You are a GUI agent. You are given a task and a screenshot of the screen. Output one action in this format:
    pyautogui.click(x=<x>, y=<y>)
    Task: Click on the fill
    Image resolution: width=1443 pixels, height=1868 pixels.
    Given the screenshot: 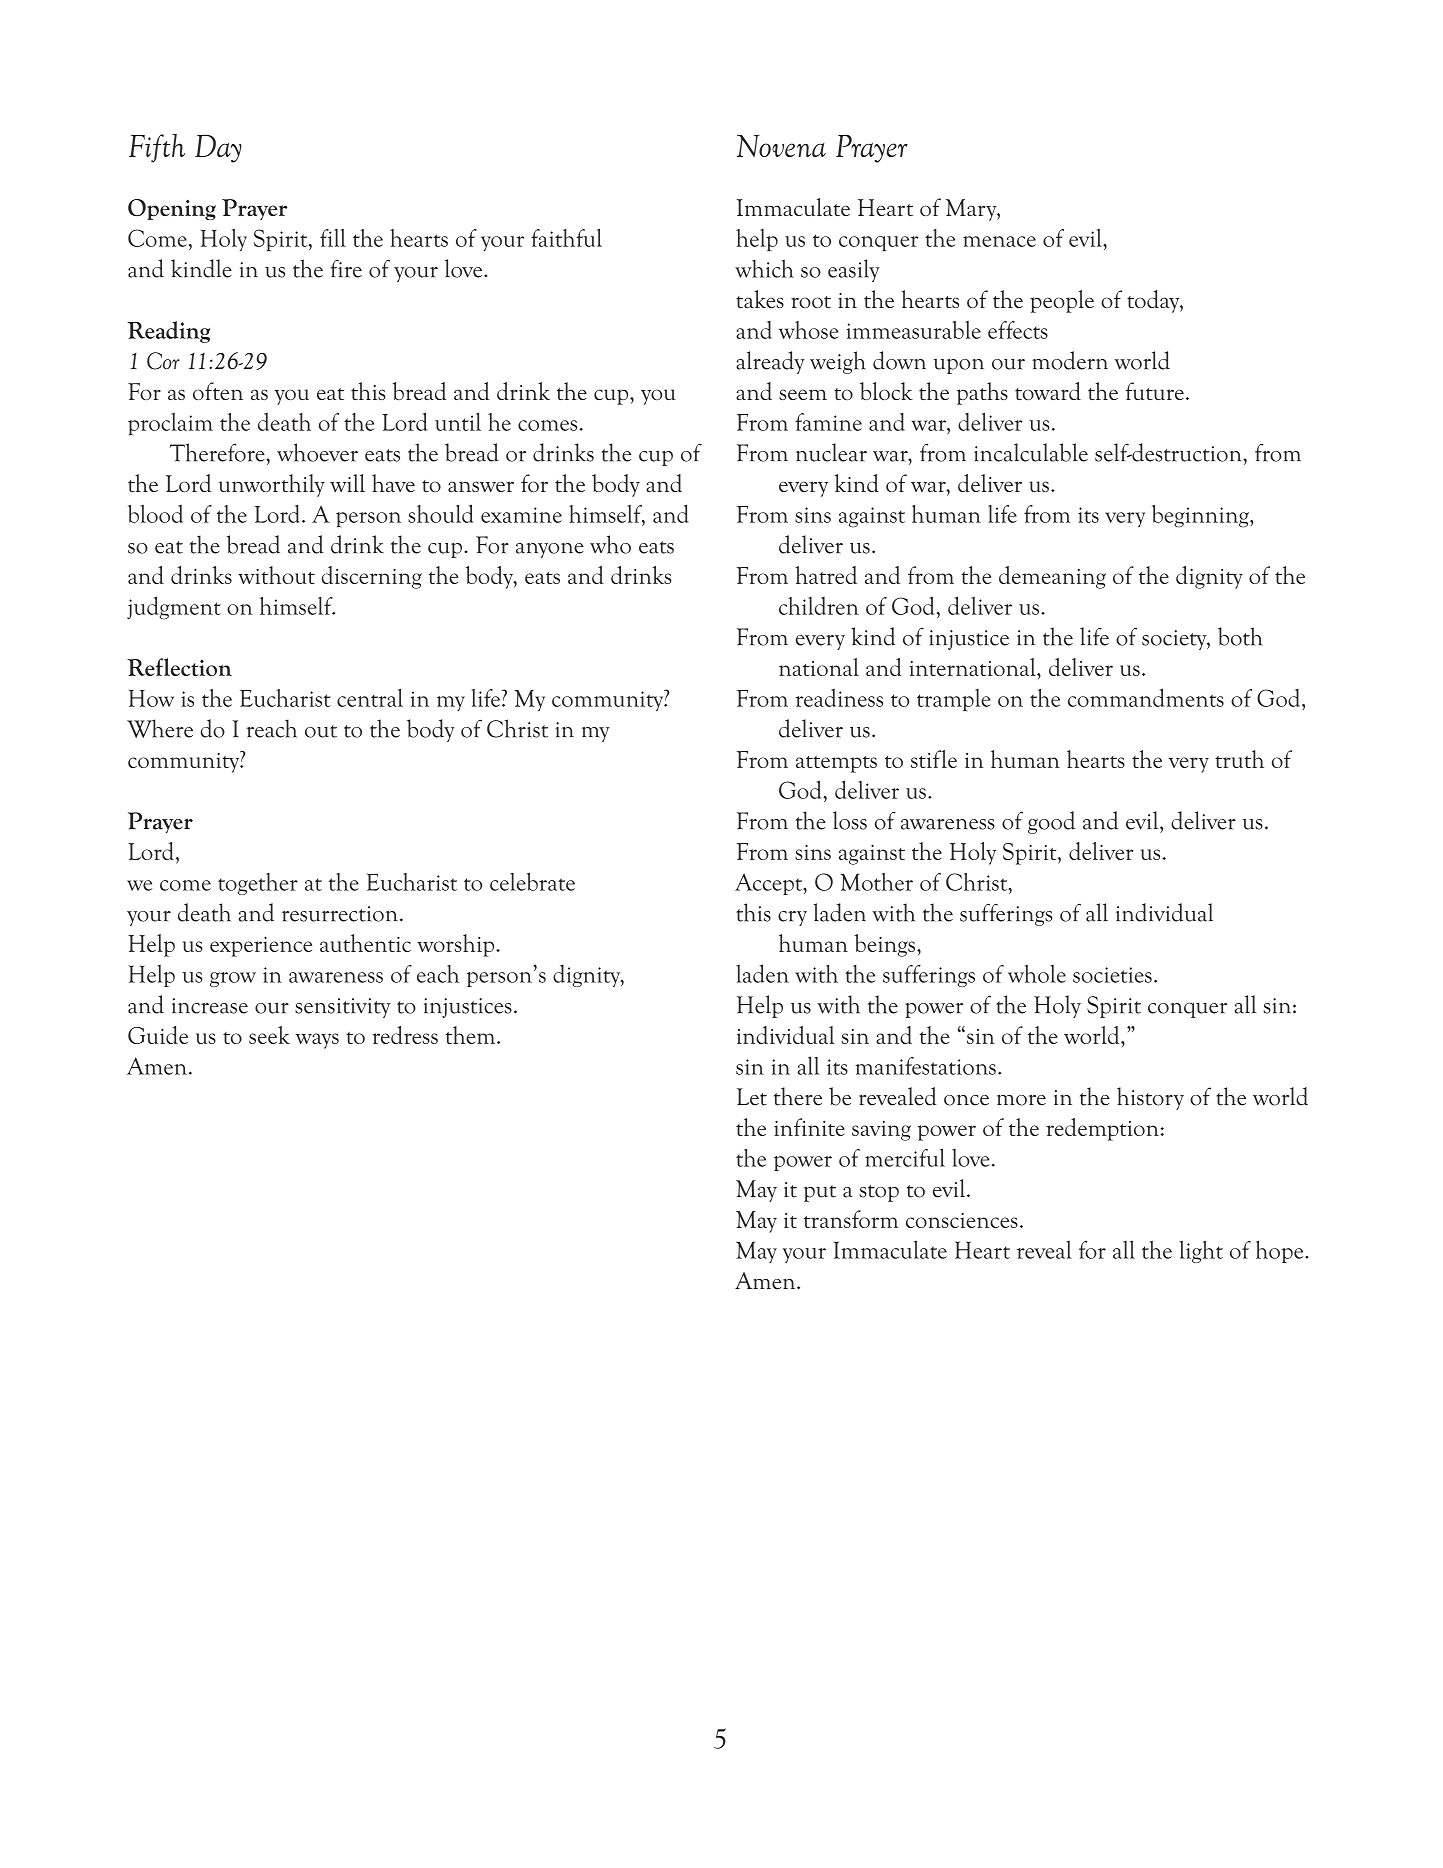 What is the action you would take?
    pyautogui.click(x=333, y=238)
